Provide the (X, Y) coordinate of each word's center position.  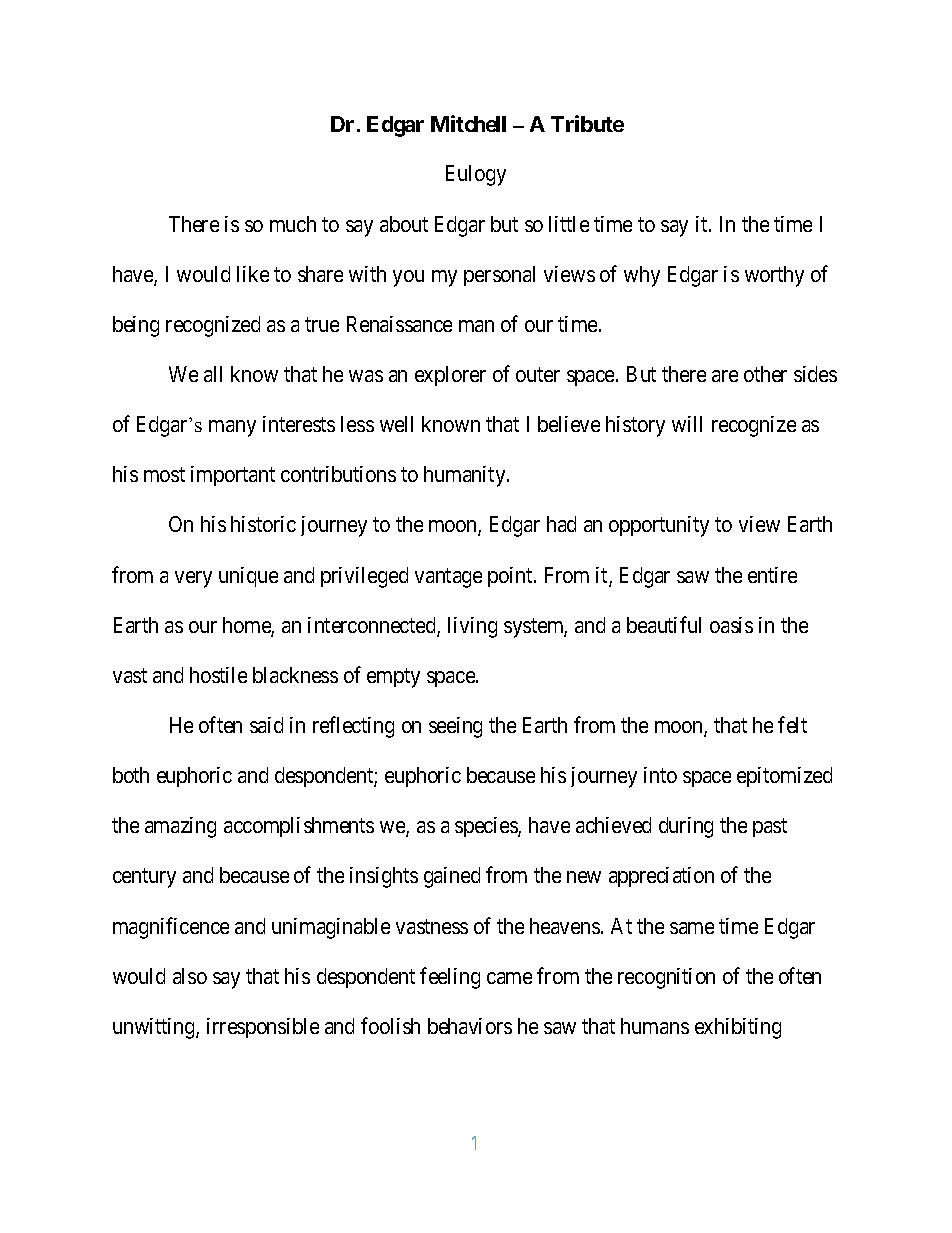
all (213, 374)
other (765, 374)
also (190, 976)
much (293, 224)
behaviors (470, 1026)
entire (772, 575)
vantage (448, 578)
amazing (180, 827)
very (193, 579)
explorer (450, 376)
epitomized (784, 777)
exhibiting (738, 1028)
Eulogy (476, 175)
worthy (774, 276)
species (487, 827)
